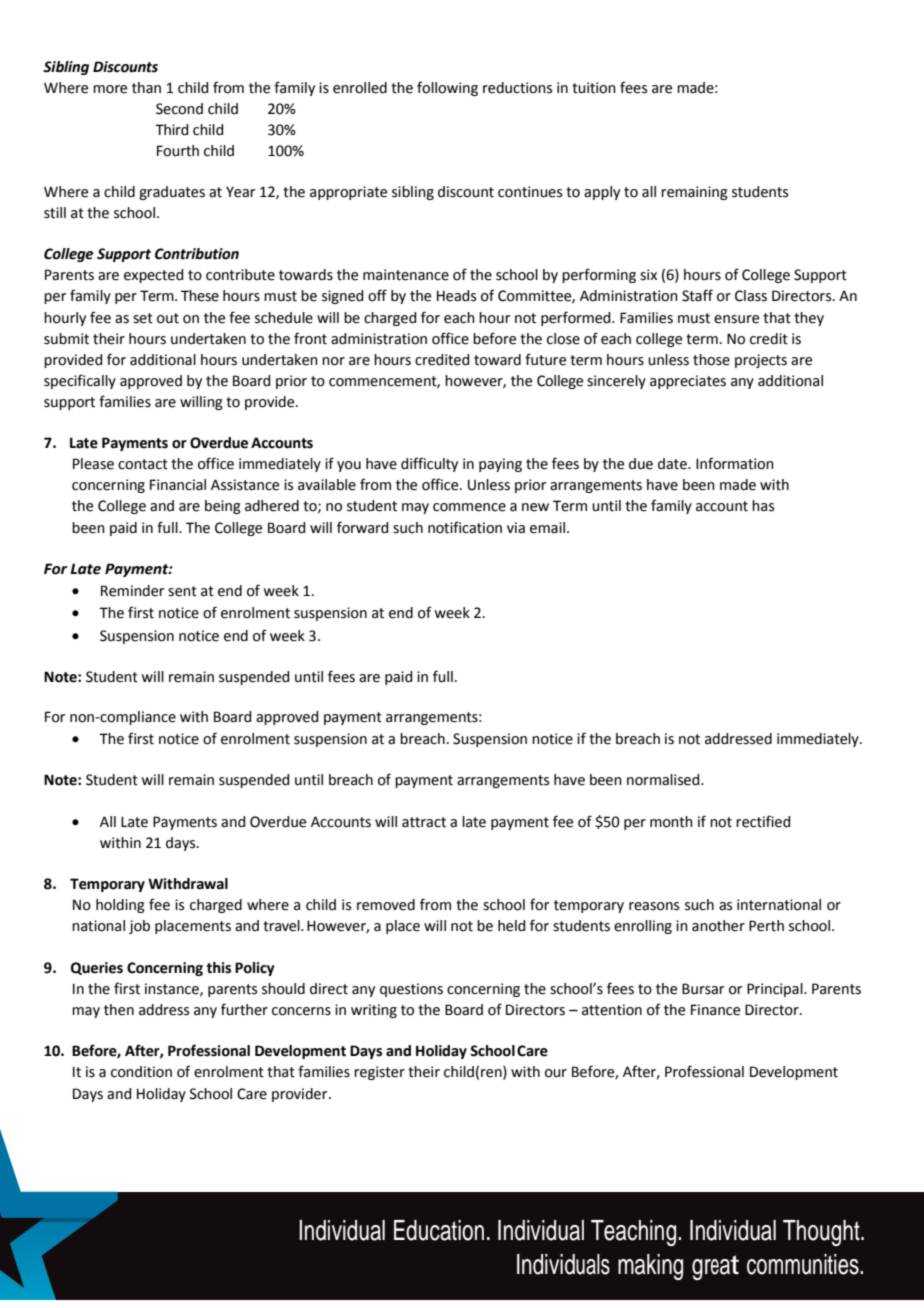 This screenshot has width=924, height=1308. What do you see at coordinates (439, 1230) in the screenshot?
I see `Education` at bounding box center [439, 1230].
